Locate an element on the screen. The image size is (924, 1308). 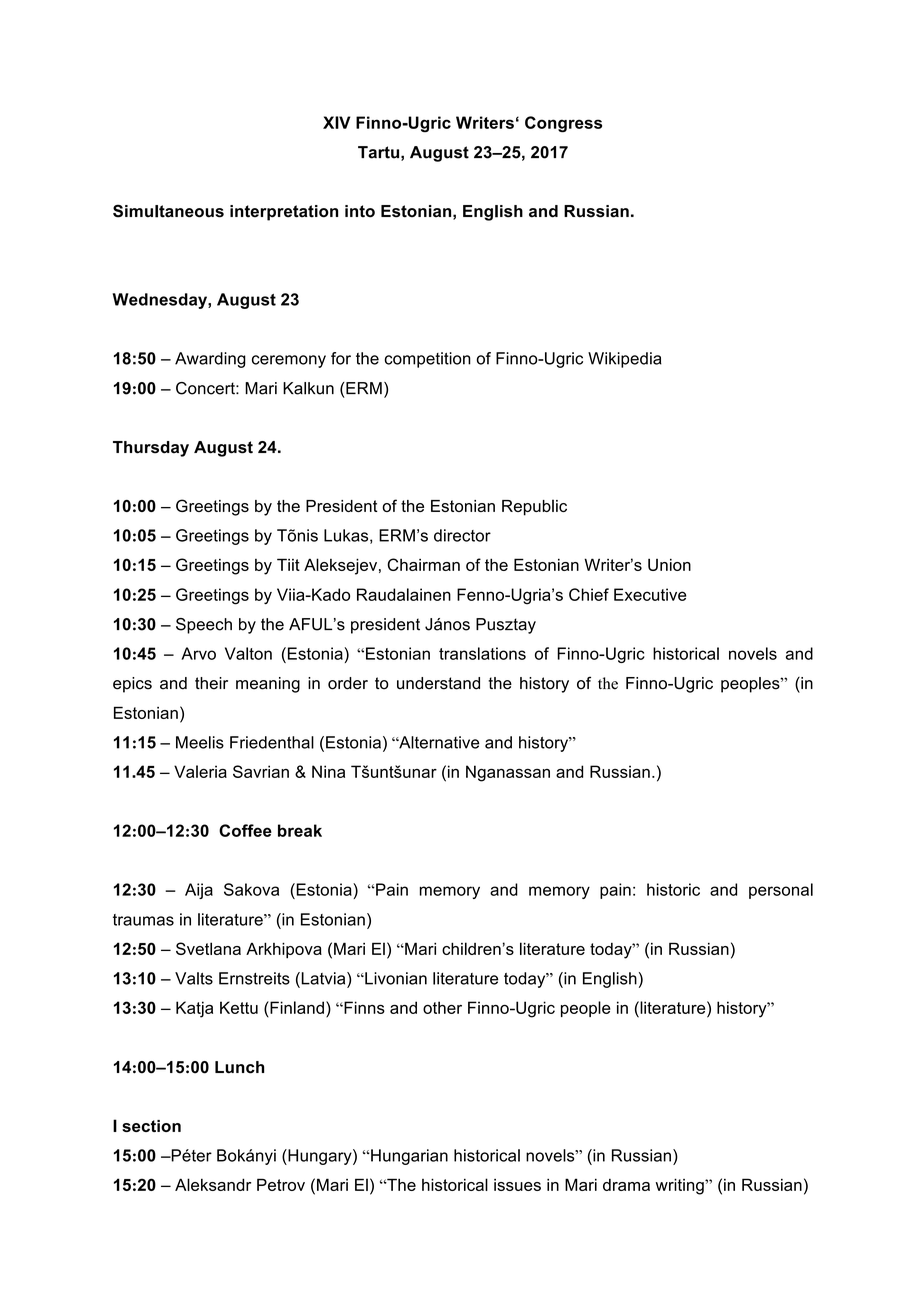
translations is located at coordinates (482, 653).
